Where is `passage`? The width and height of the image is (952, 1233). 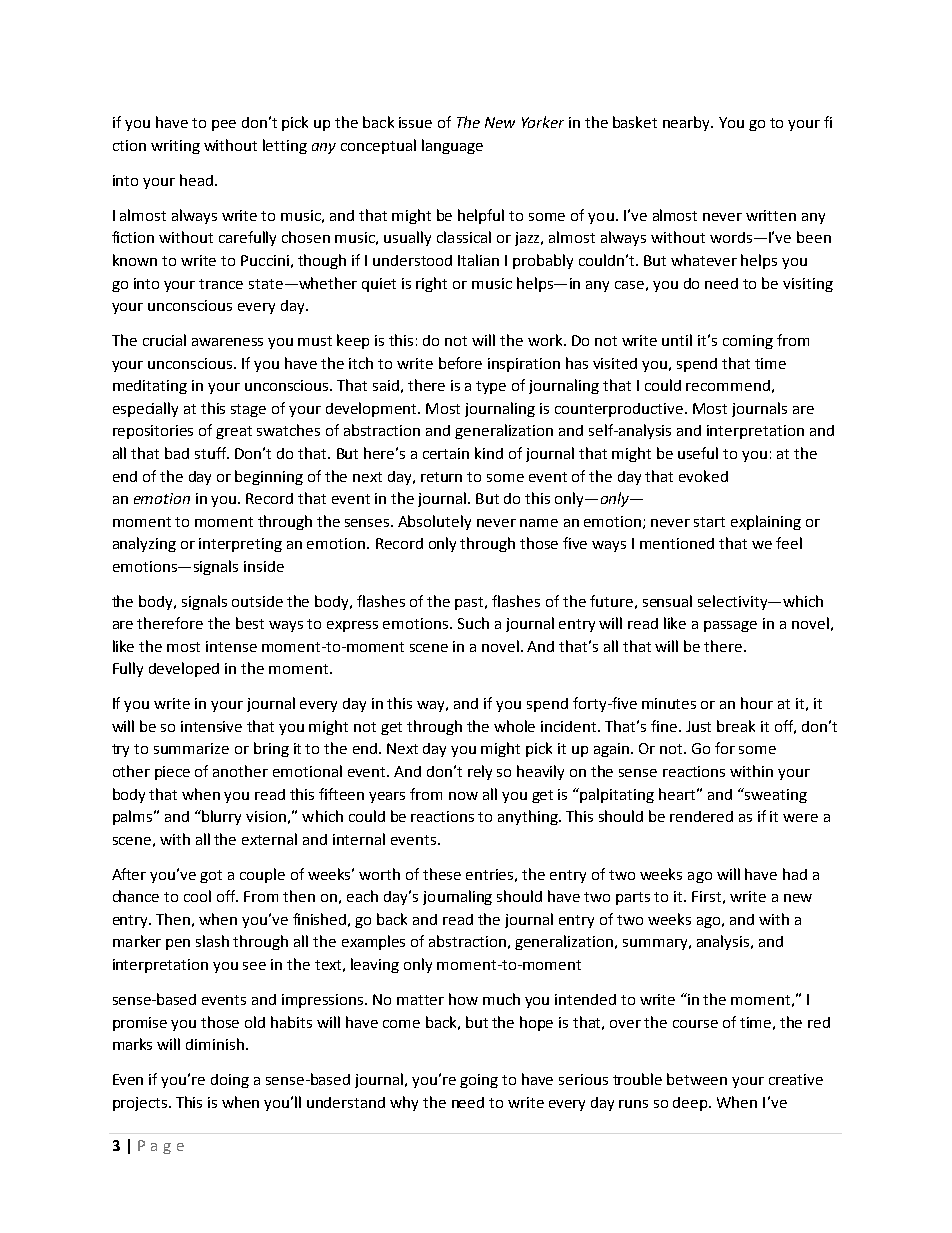
passage is located at coordinates (730, 626).
